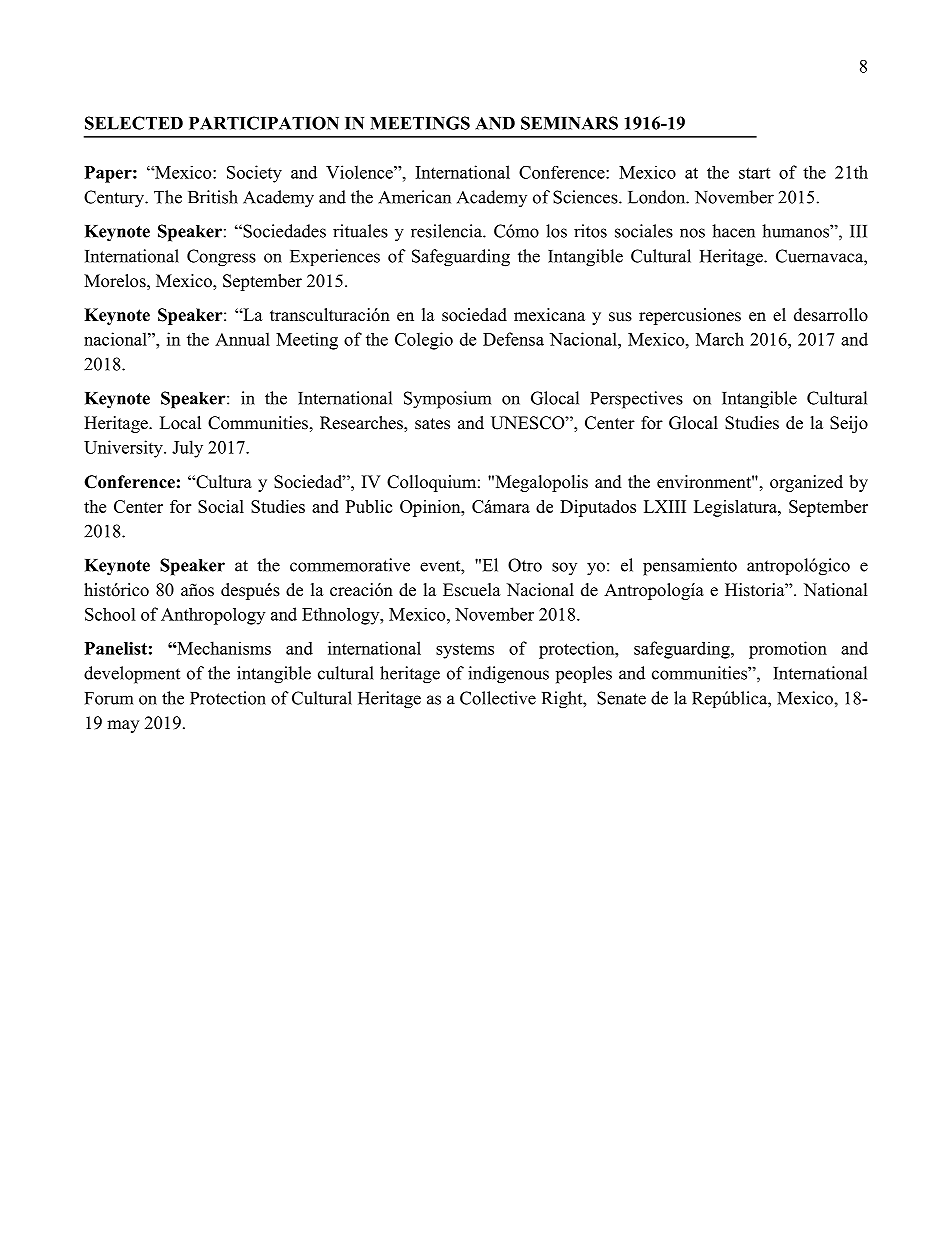  What do you see at coordinates (213, 616) in the page?
I see `Anthropology` at bounding box center [213, 616].
